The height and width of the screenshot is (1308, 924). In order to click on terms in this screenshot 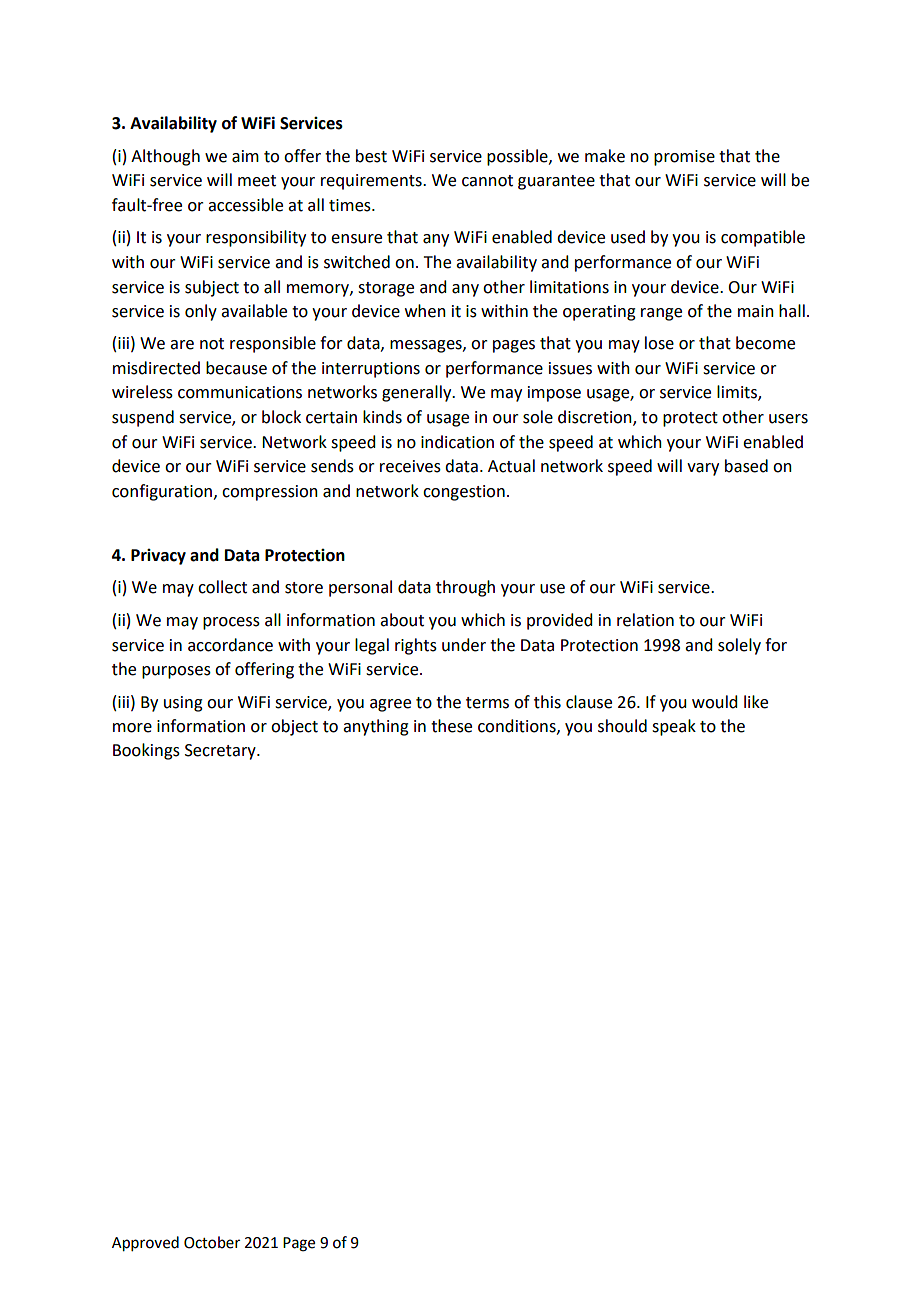, I will do `click(487, 703)`.
